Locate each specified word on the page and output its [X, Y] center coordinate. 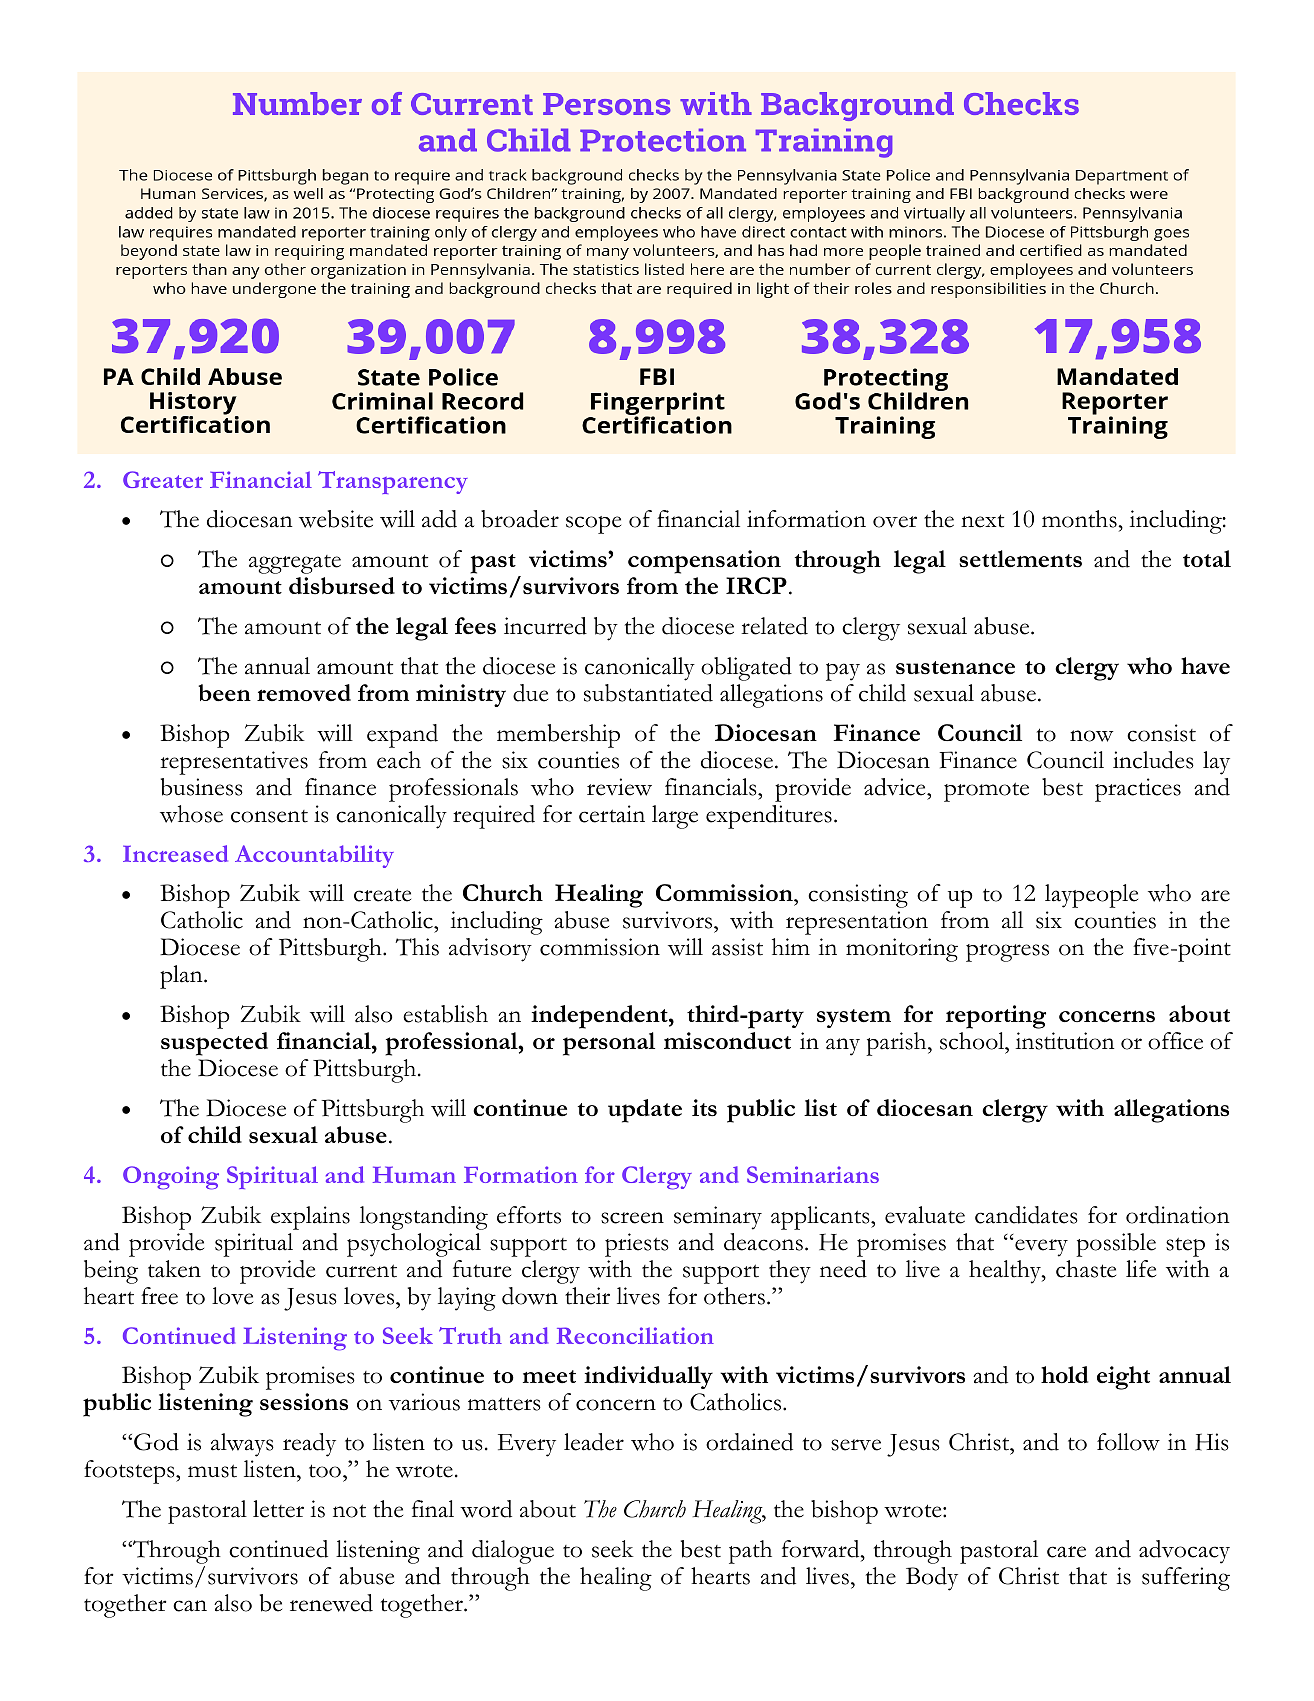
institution [1065, 1041]
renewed [331, 1603]
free [159, 1296]
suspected [214, 1044]
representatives [234, 763]
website [336, 519]
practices [1138, 790]
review [619, 787]
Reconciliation [635, 1335]
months [1080, 519]
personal [609, 1044]
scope [593, 525]
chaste [1086, 1269]
